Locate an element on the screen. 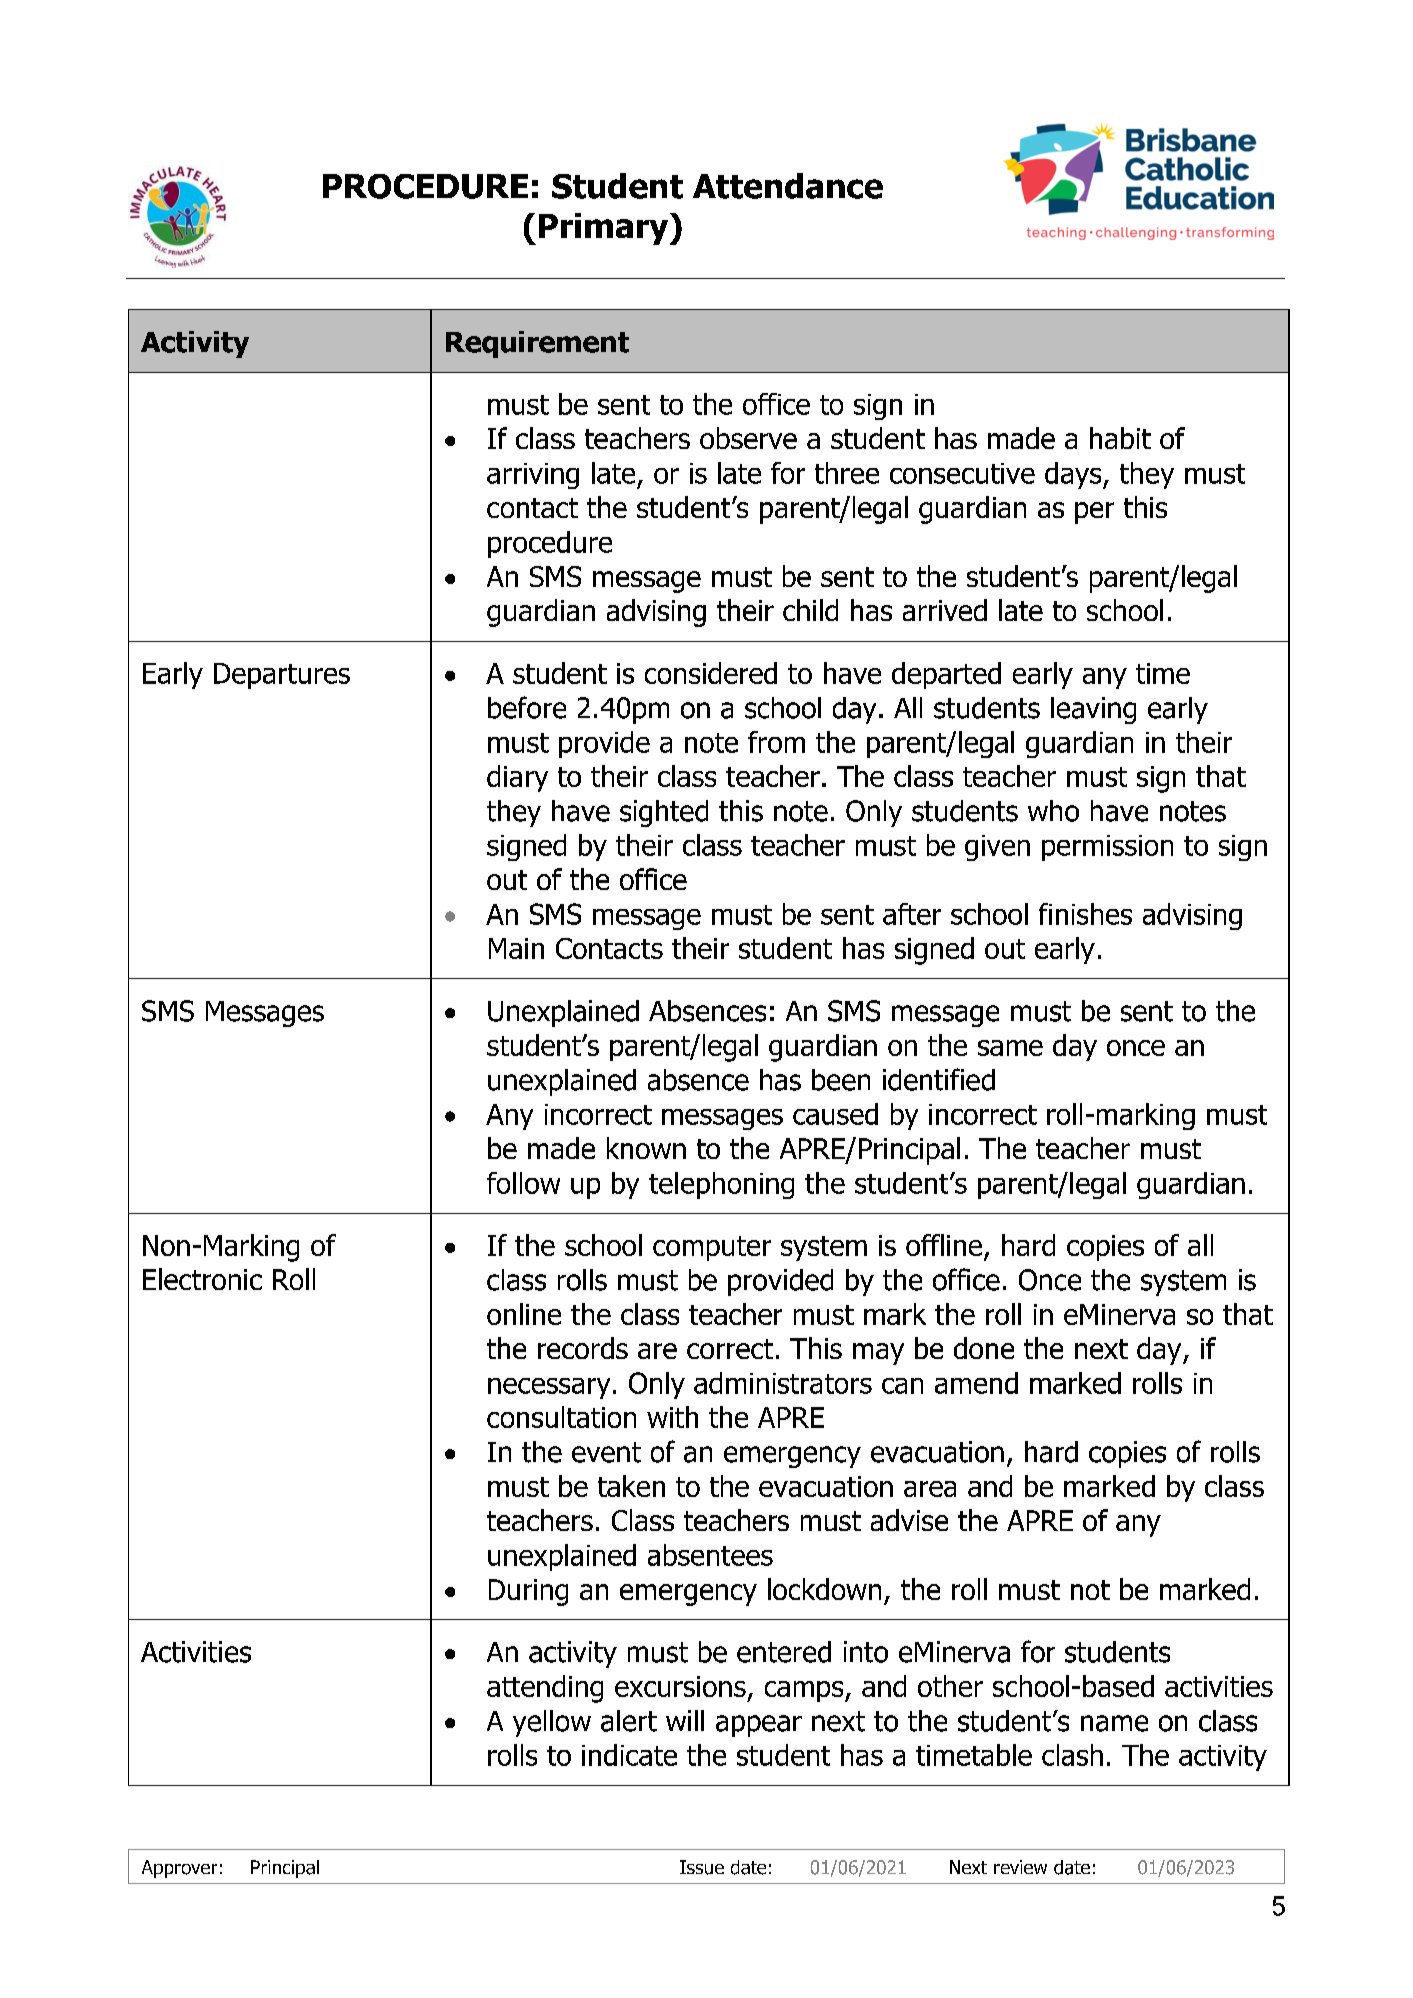 This screenshot has width=1413, height=1998. known is located at coordinates (646, 1148).
